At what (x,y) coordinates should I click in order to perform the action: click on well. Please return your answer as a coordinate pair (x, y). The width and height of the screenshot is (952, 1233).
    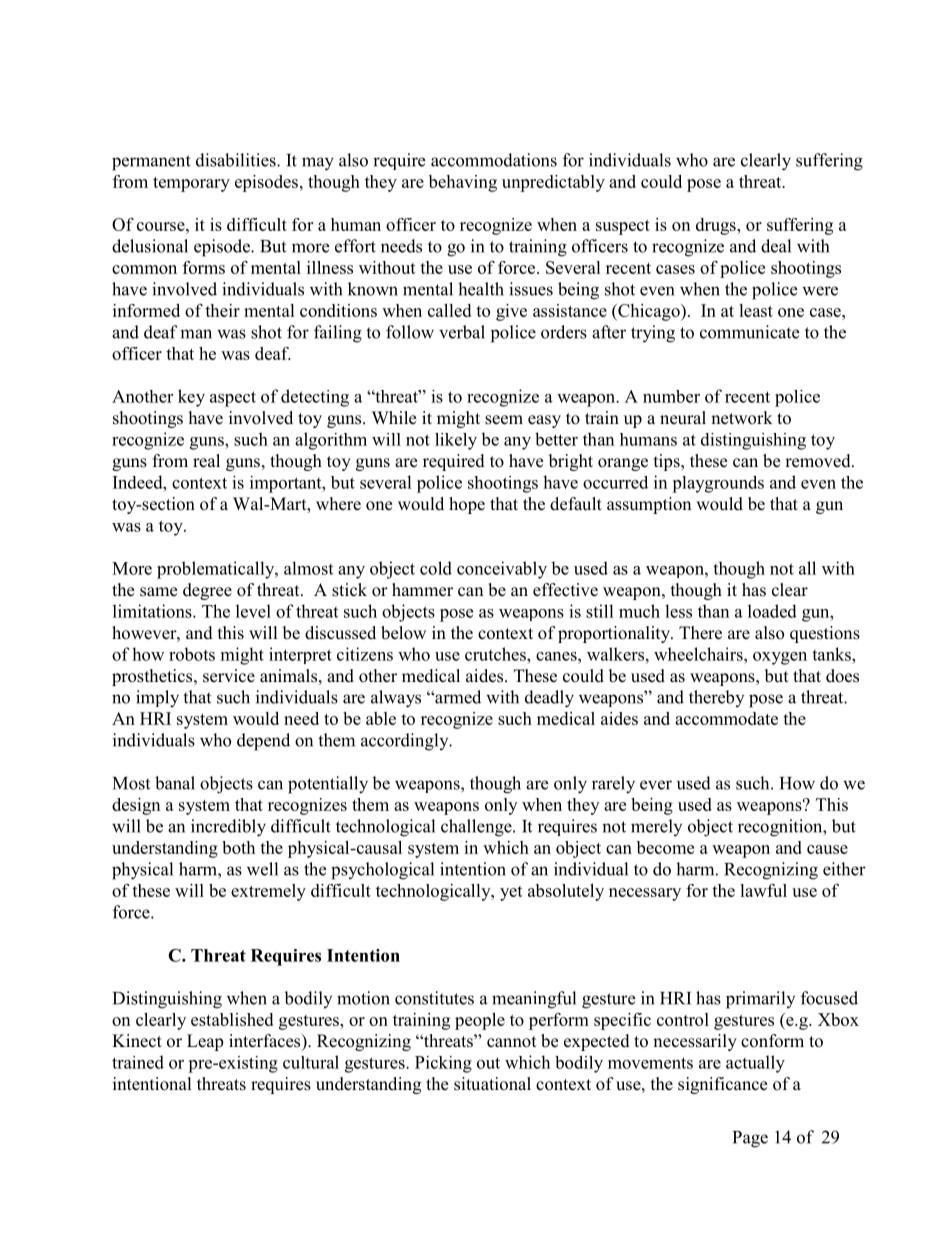
    Looking at the image, I should click on (262, 869).
